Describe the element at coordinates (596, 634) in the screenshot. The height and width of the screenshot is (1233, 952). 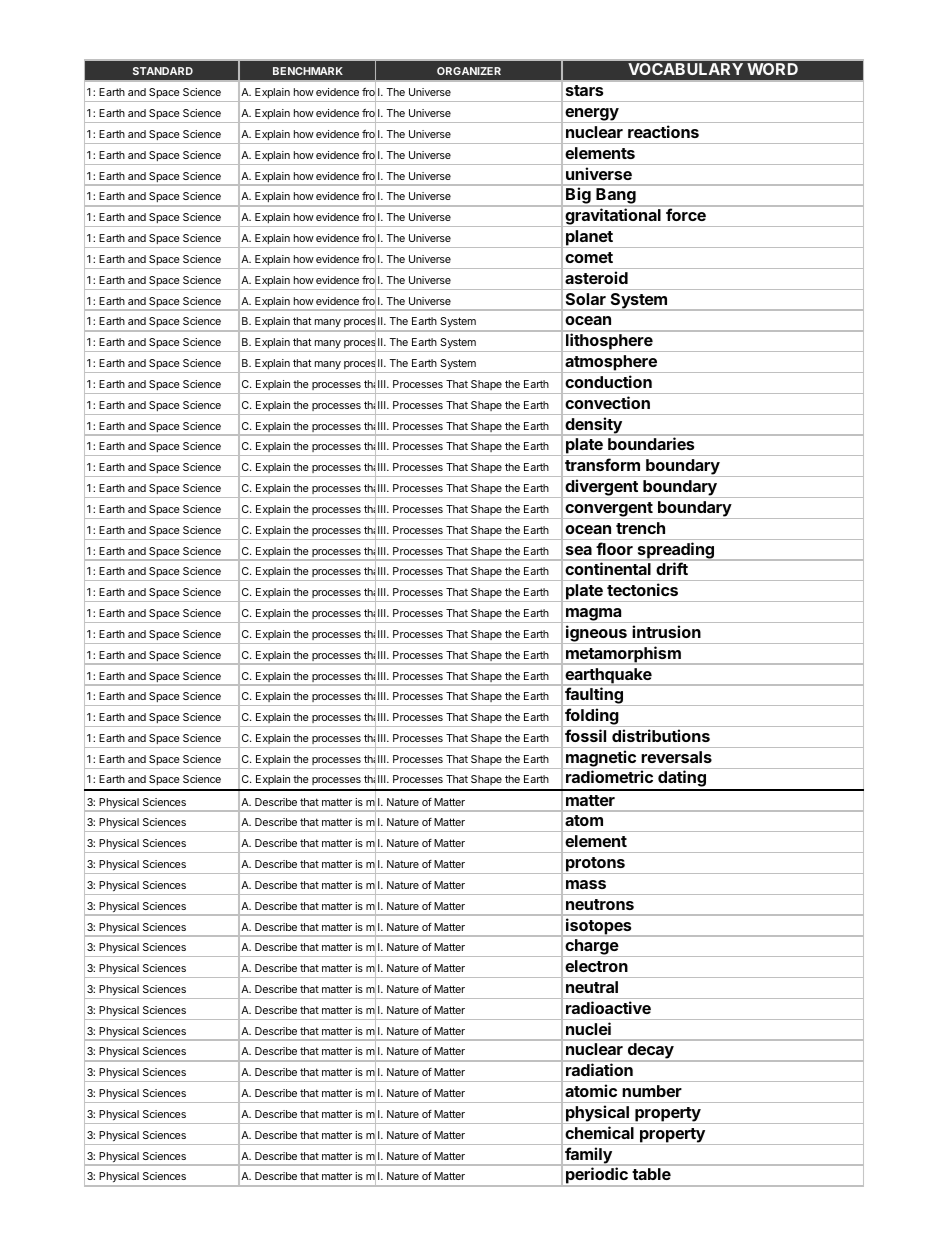
I see `igneous` at that location.
